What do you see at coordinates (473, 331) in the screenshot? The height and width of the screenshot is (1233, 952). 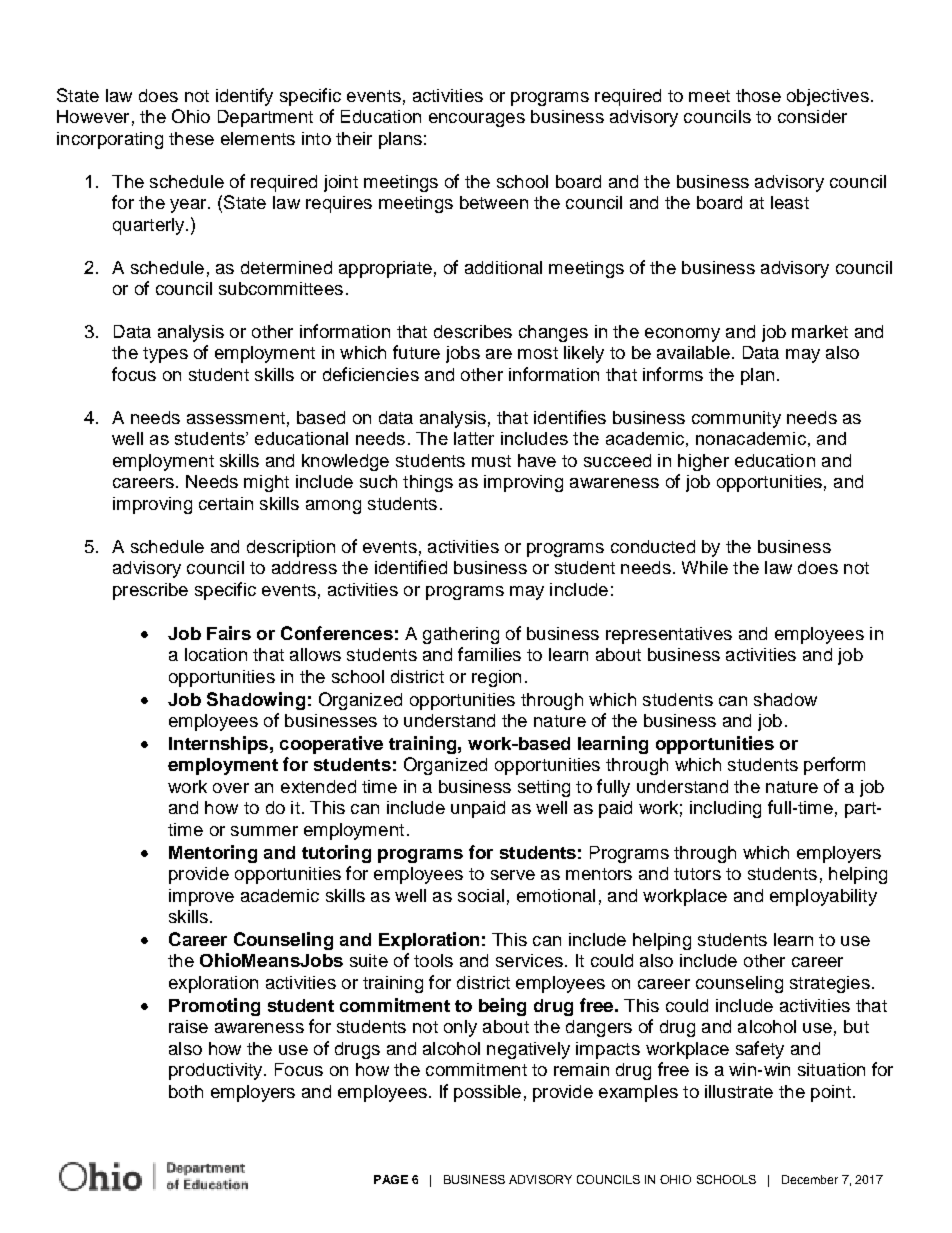 I see `describes` at bounding box center [473, 331].
